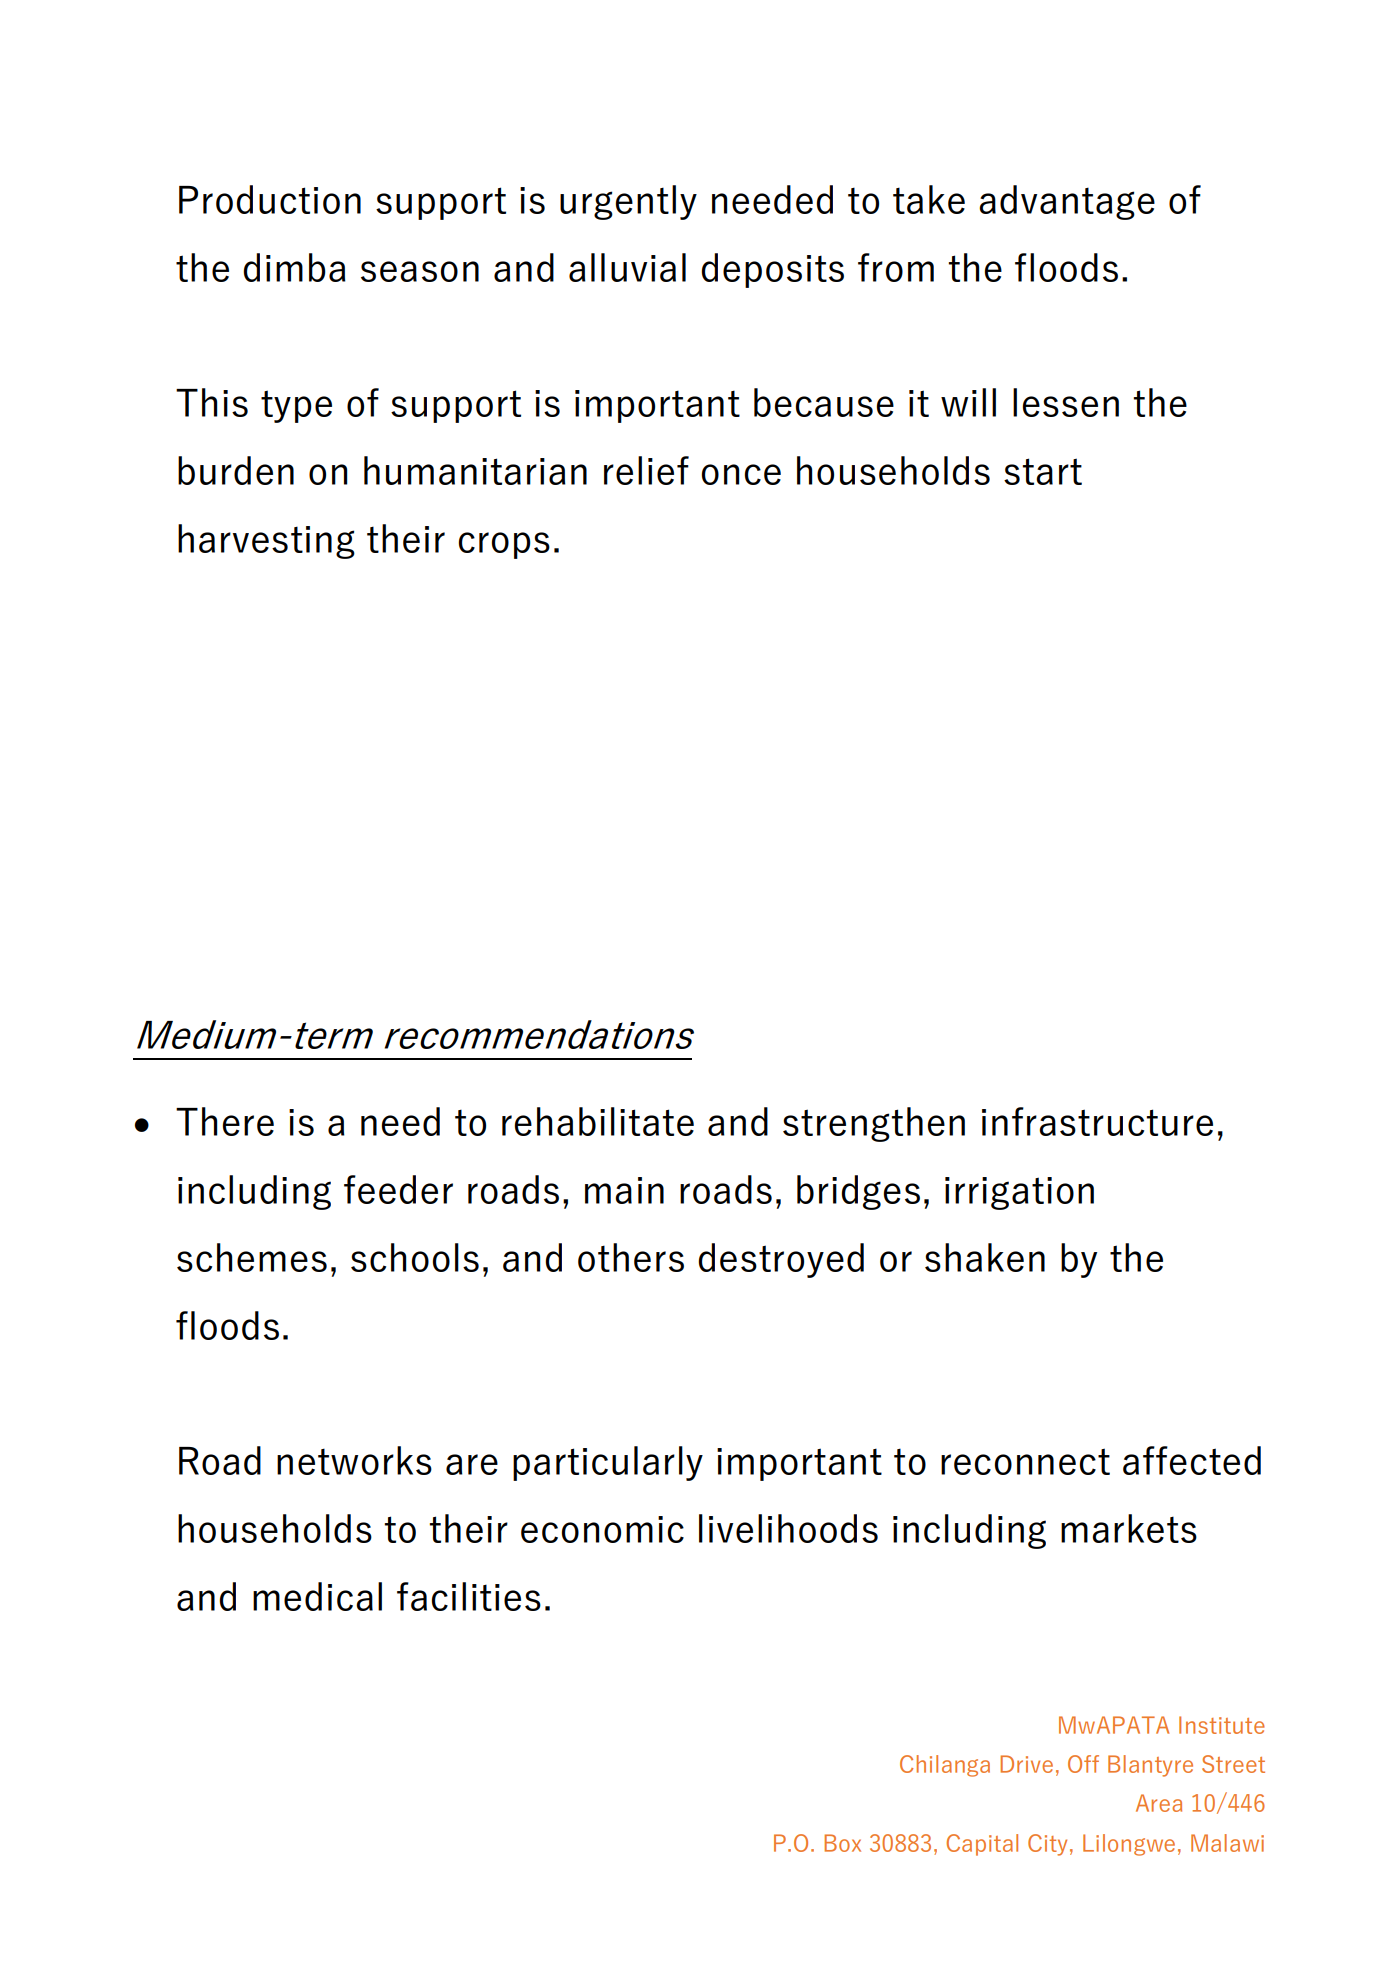  I want to click on advantage, so click(1067, 202).
